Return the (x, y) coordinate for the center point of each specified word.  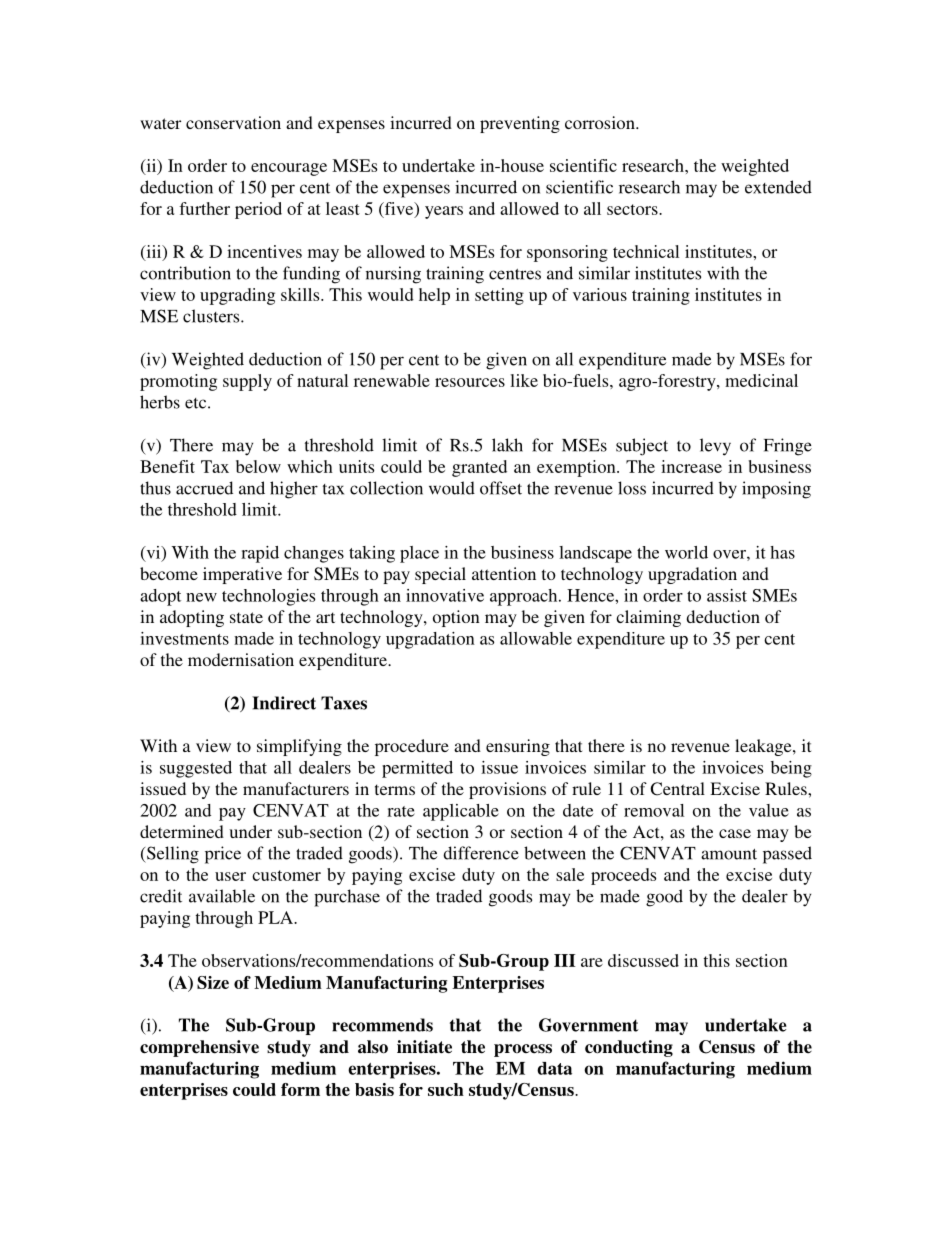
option (456, 618)
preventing (520, 124)
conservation (233, 122)
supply (247, 382)
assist (727, 595)
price (223, 855)
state (246, 617)
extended (778, 187)
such (446, 1089)
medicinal (761, 380)
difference (481, 853)
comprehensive (199, 1048)
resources (470, 382)
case (735, 833)
